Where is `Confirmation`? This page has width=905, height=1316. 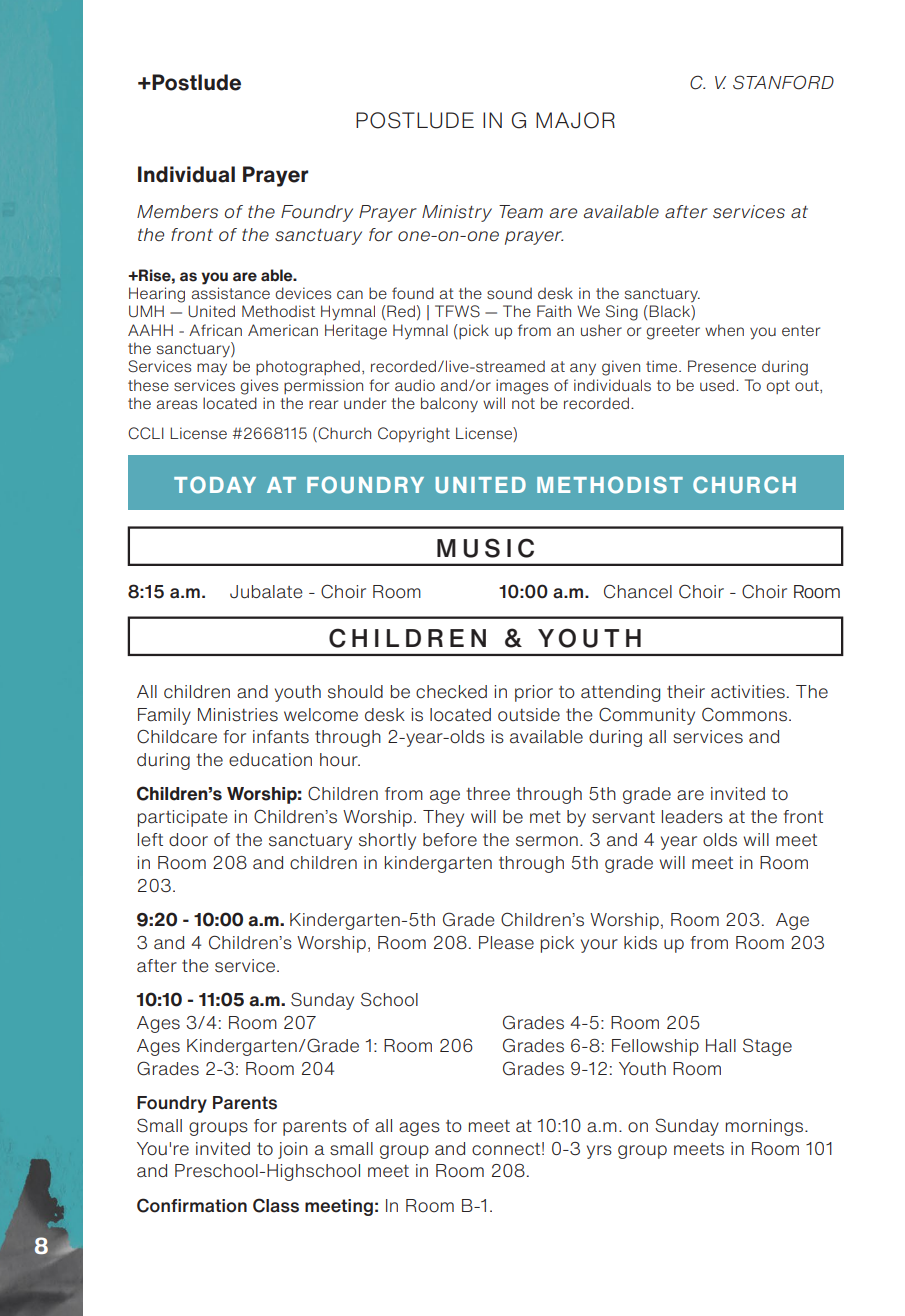
Confirmation is located at coordinates (192, 1205).
